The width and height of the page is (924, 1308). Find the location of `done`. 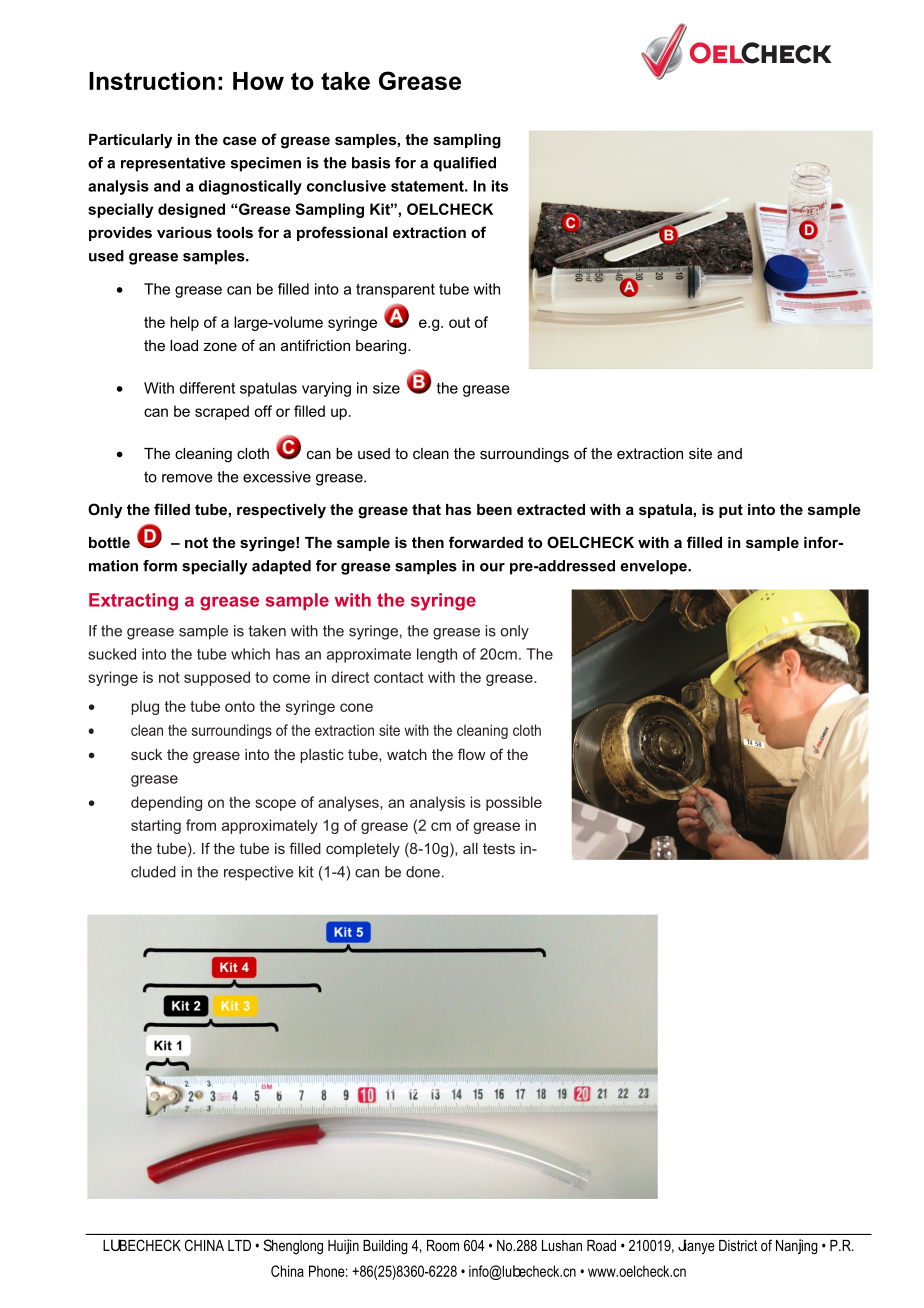

done is located at coordinates (423, 872).
